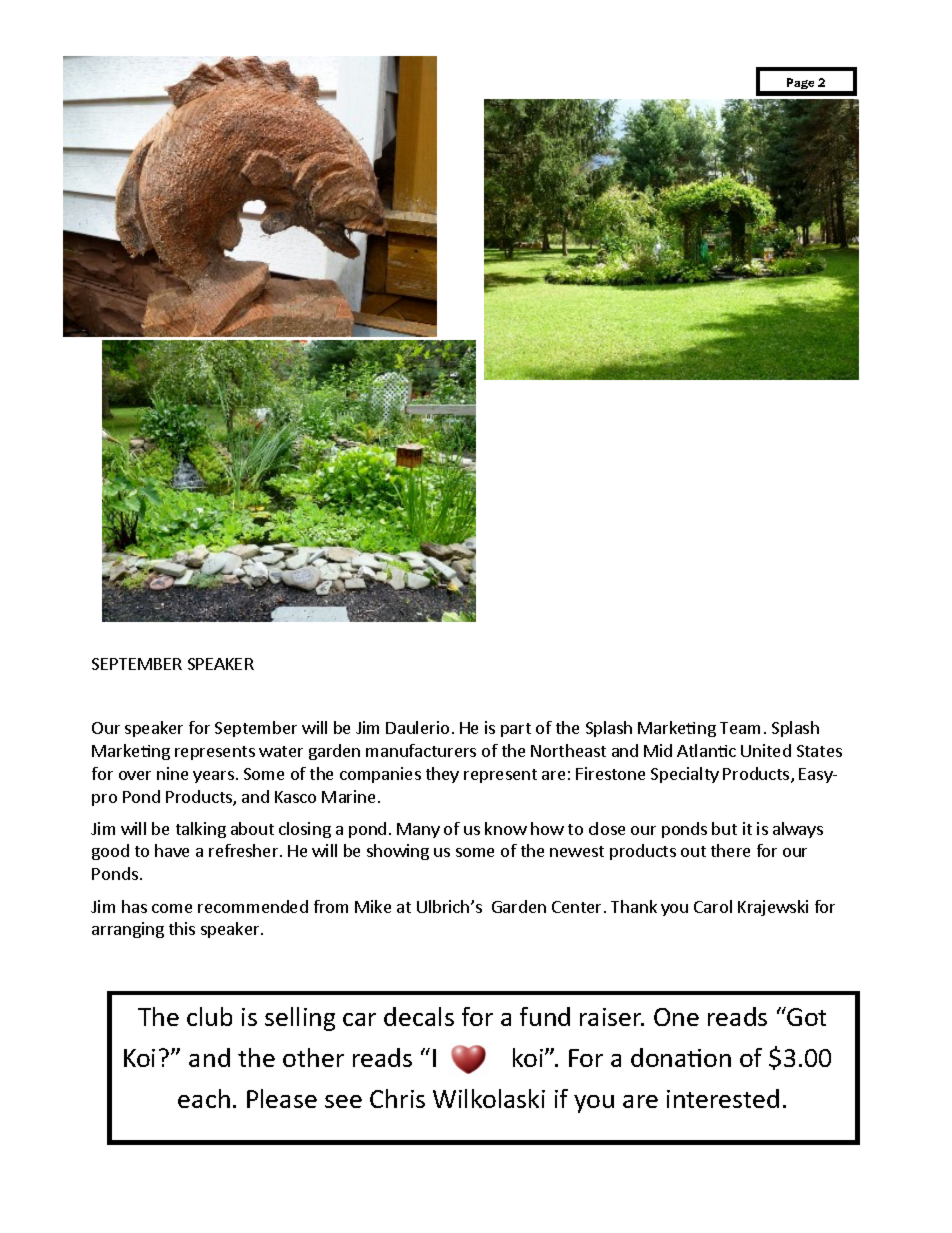 The width and height of the screenshot is (952, 1233). Describe the element at coordinates (740, 728) in the screenshot. I see `Team` at that location.
